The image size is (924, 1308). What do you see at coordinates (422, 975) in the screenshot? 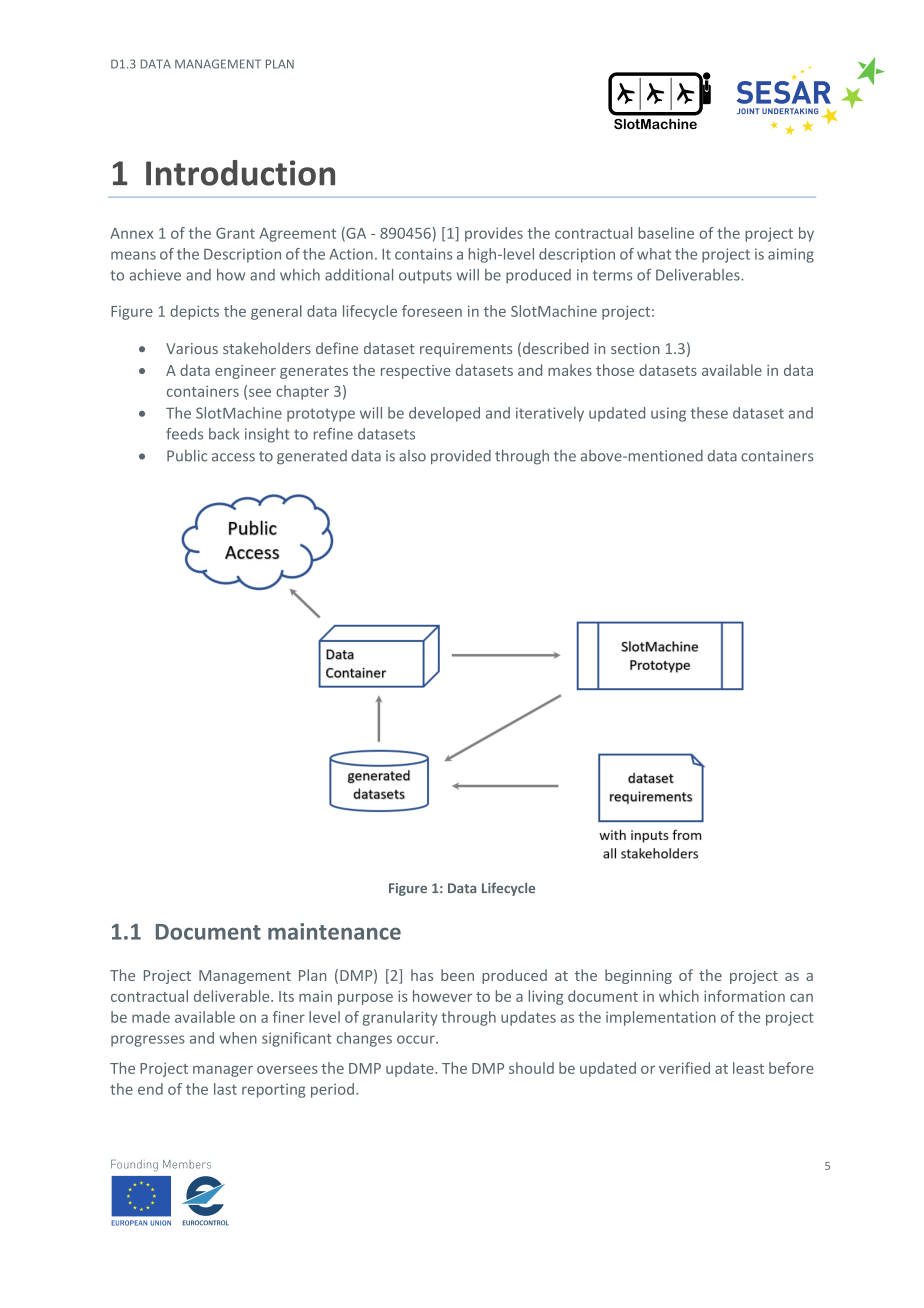
I see `has` at bounding box center [422, 975].
